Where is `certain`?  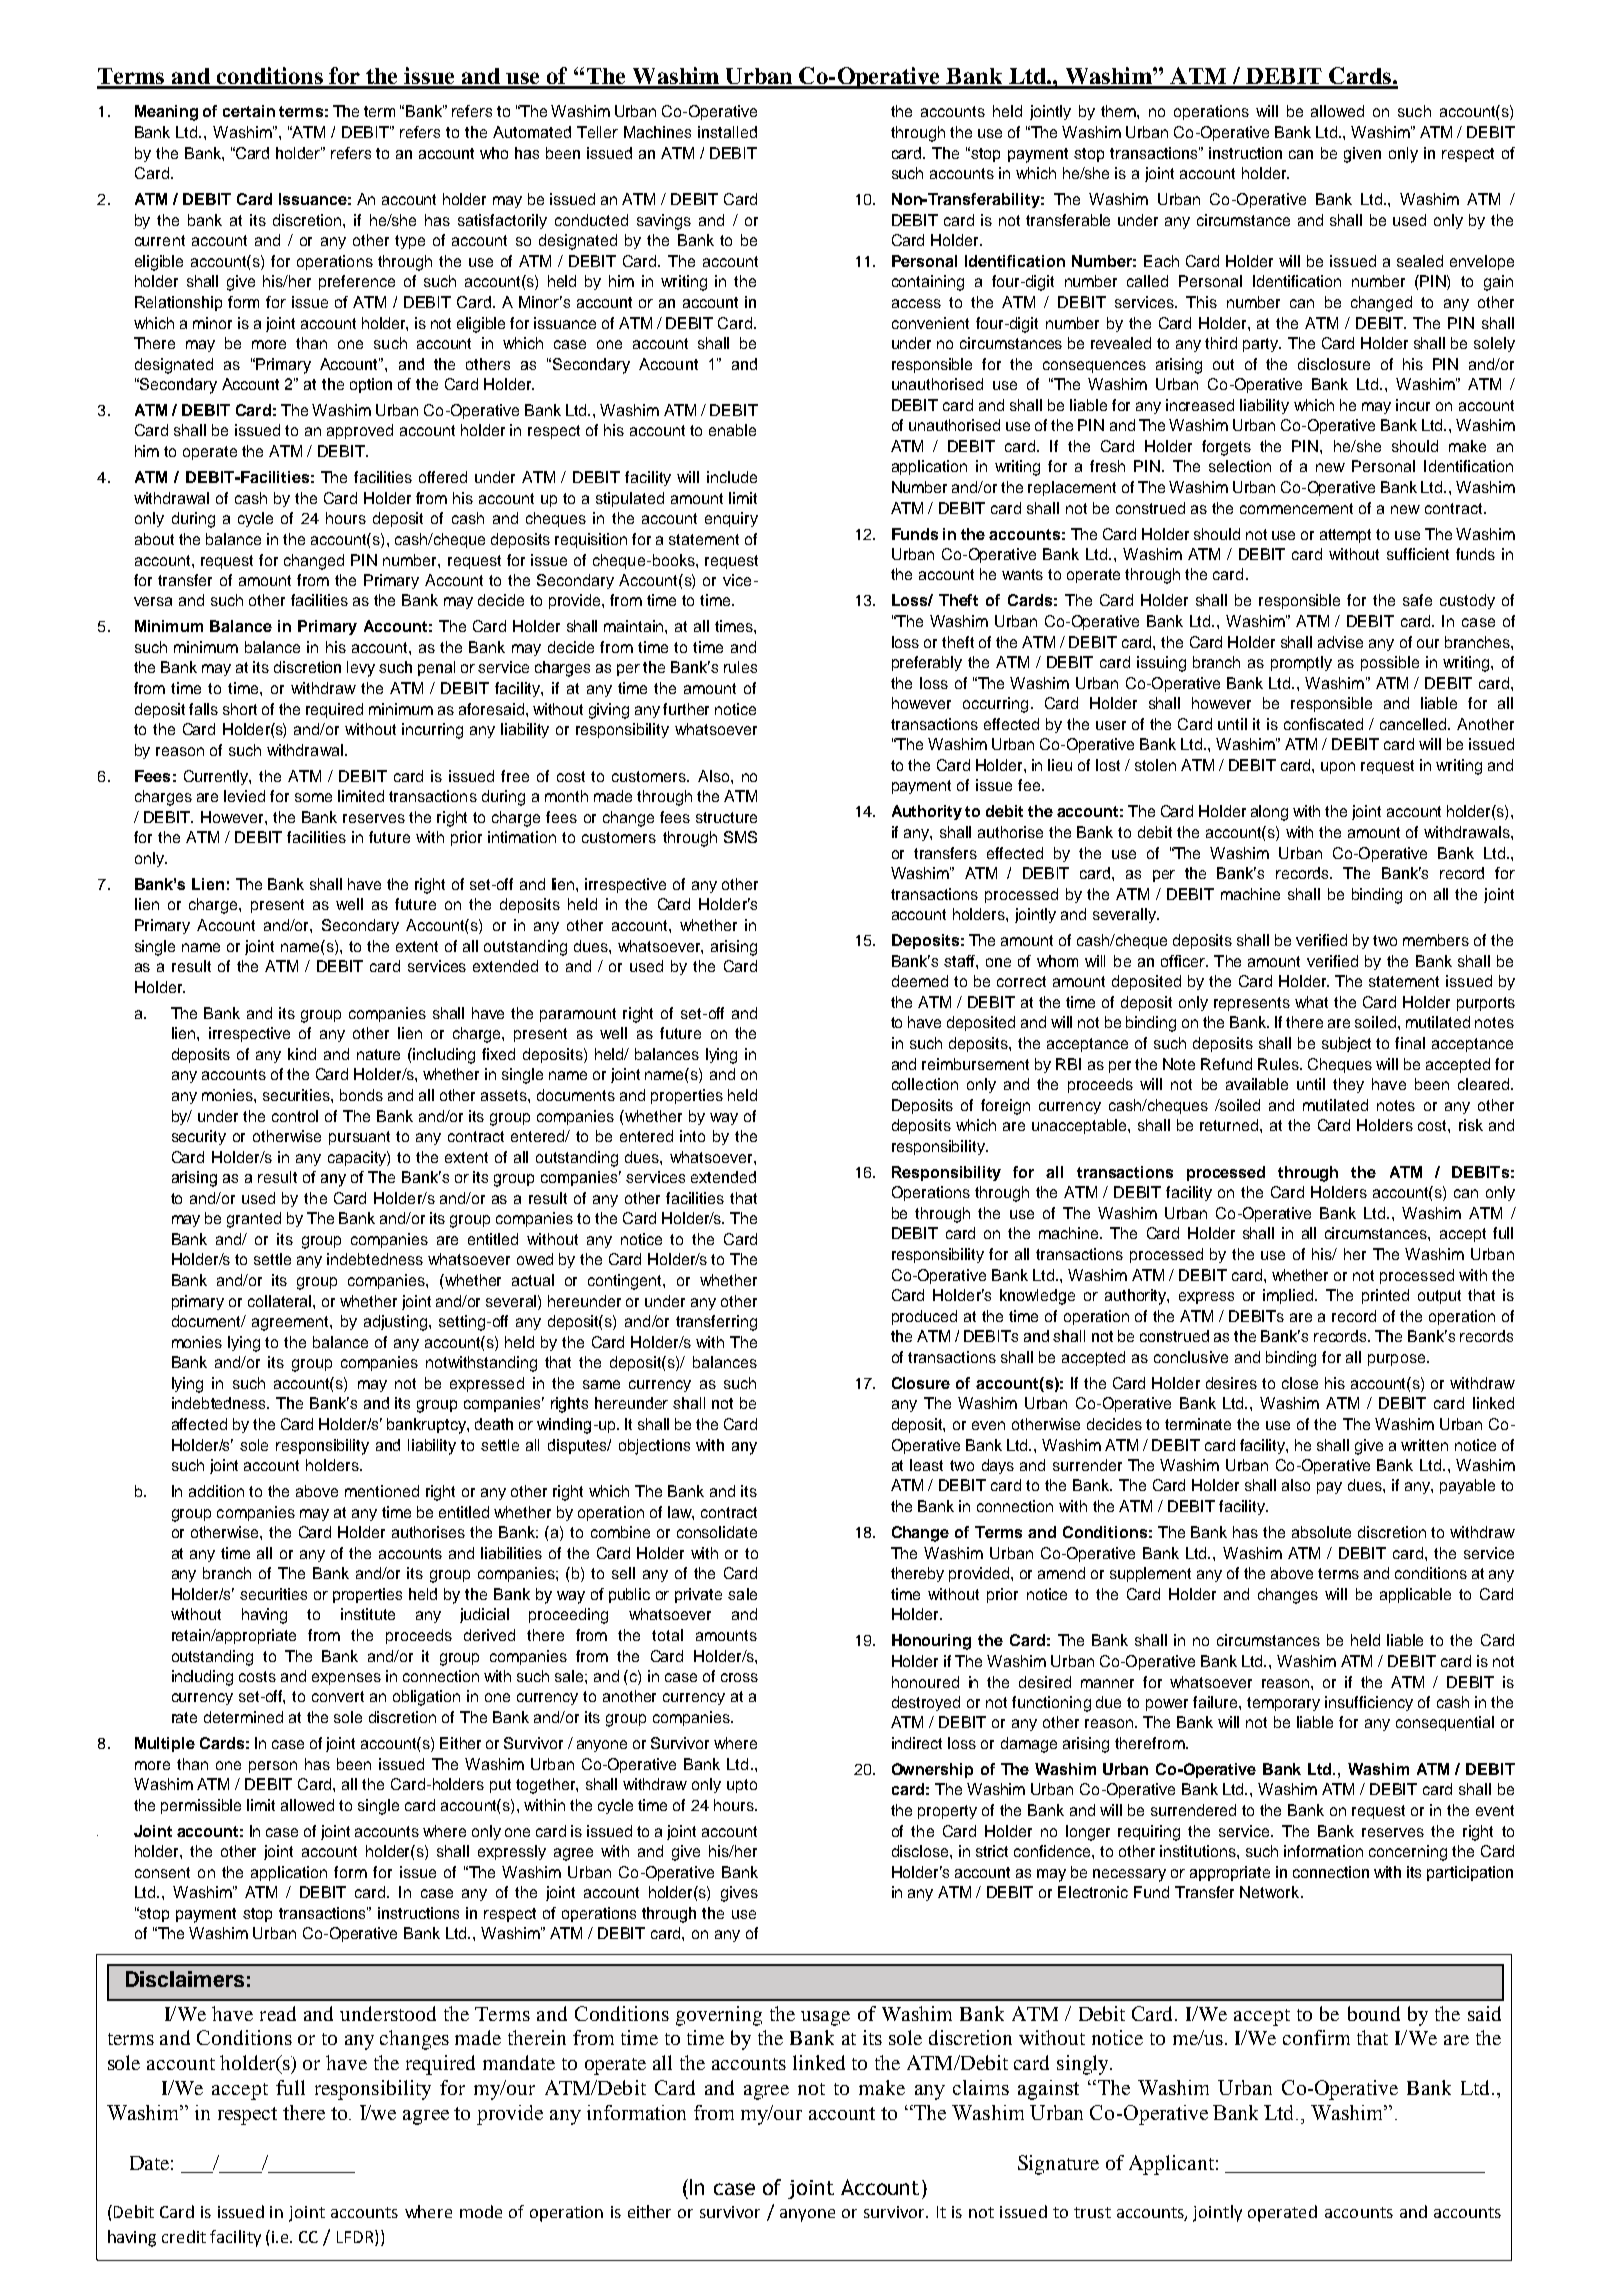
certain is located at coordinates (249, 111).
